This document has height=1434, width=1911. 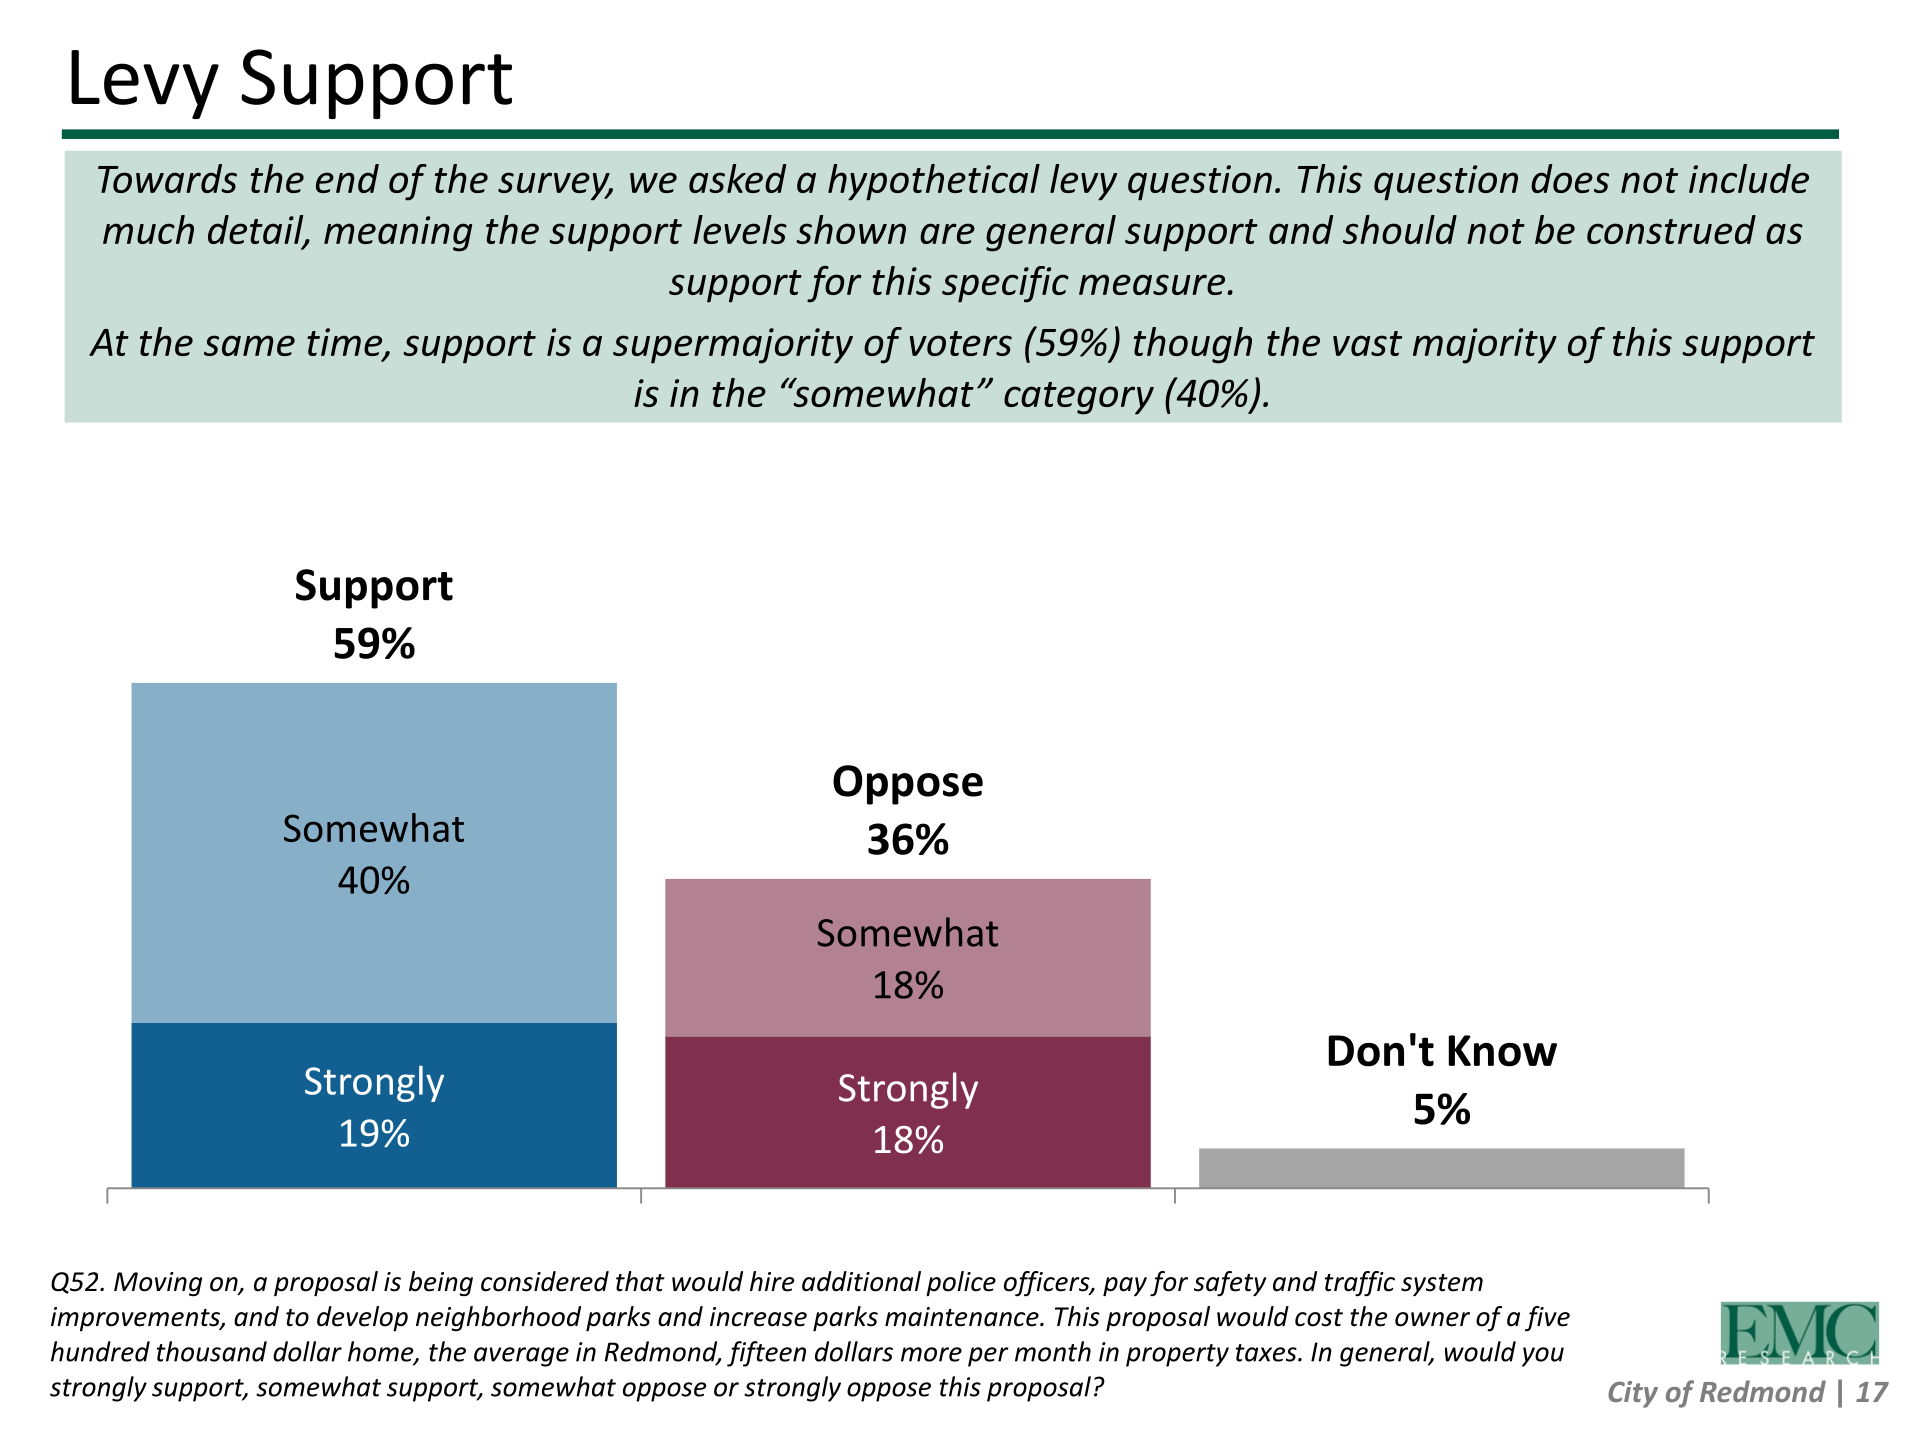 What do you see at coordinates (441, 1283) in the document?
I see `being` at bounding box center [441, 1283].
